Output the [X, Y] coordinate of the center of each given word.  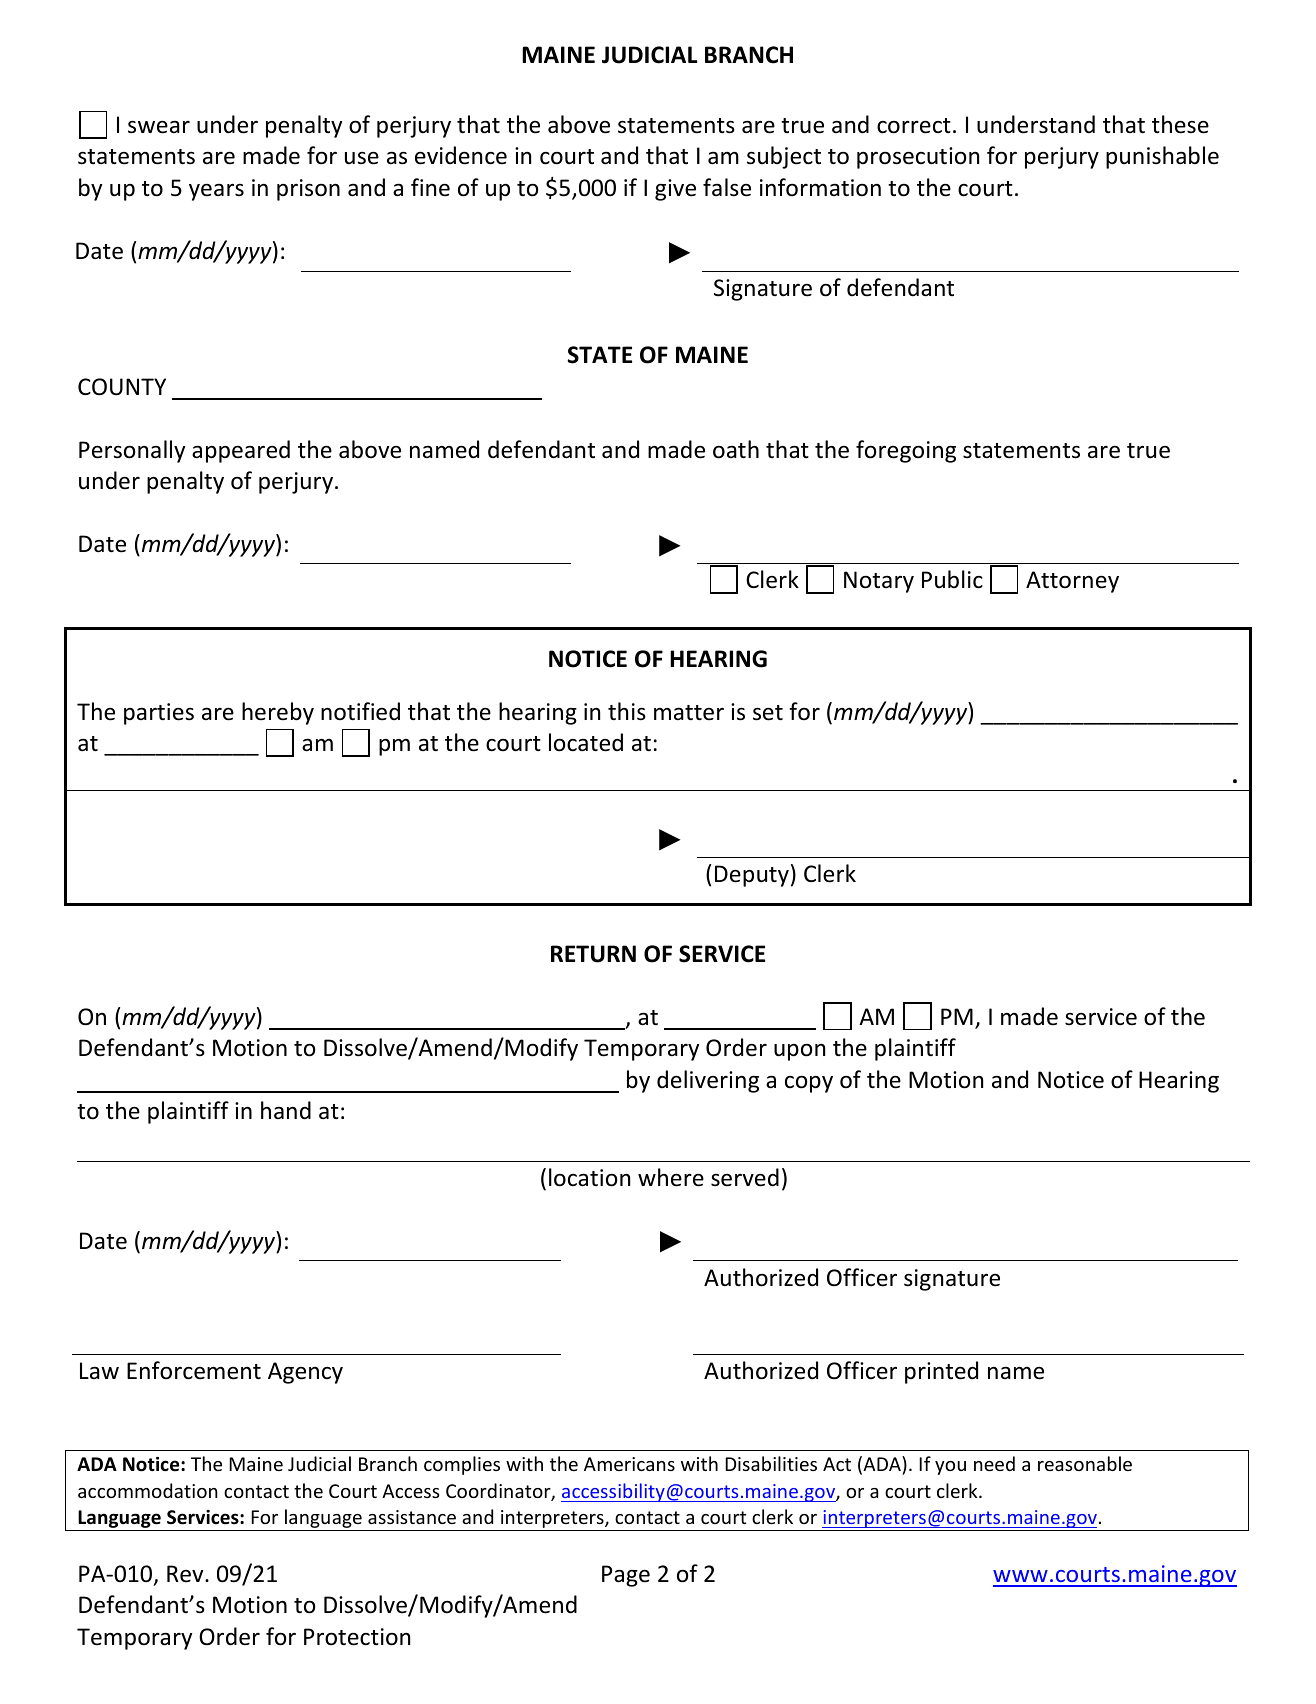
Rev [186, 1574]
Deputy [752, 876]
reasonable [1085, 1463]
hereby [278, 713]
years [216, 192]
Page [626, 1576]
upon [799, 1052]
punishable [1162, 157]
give [675, 190]
